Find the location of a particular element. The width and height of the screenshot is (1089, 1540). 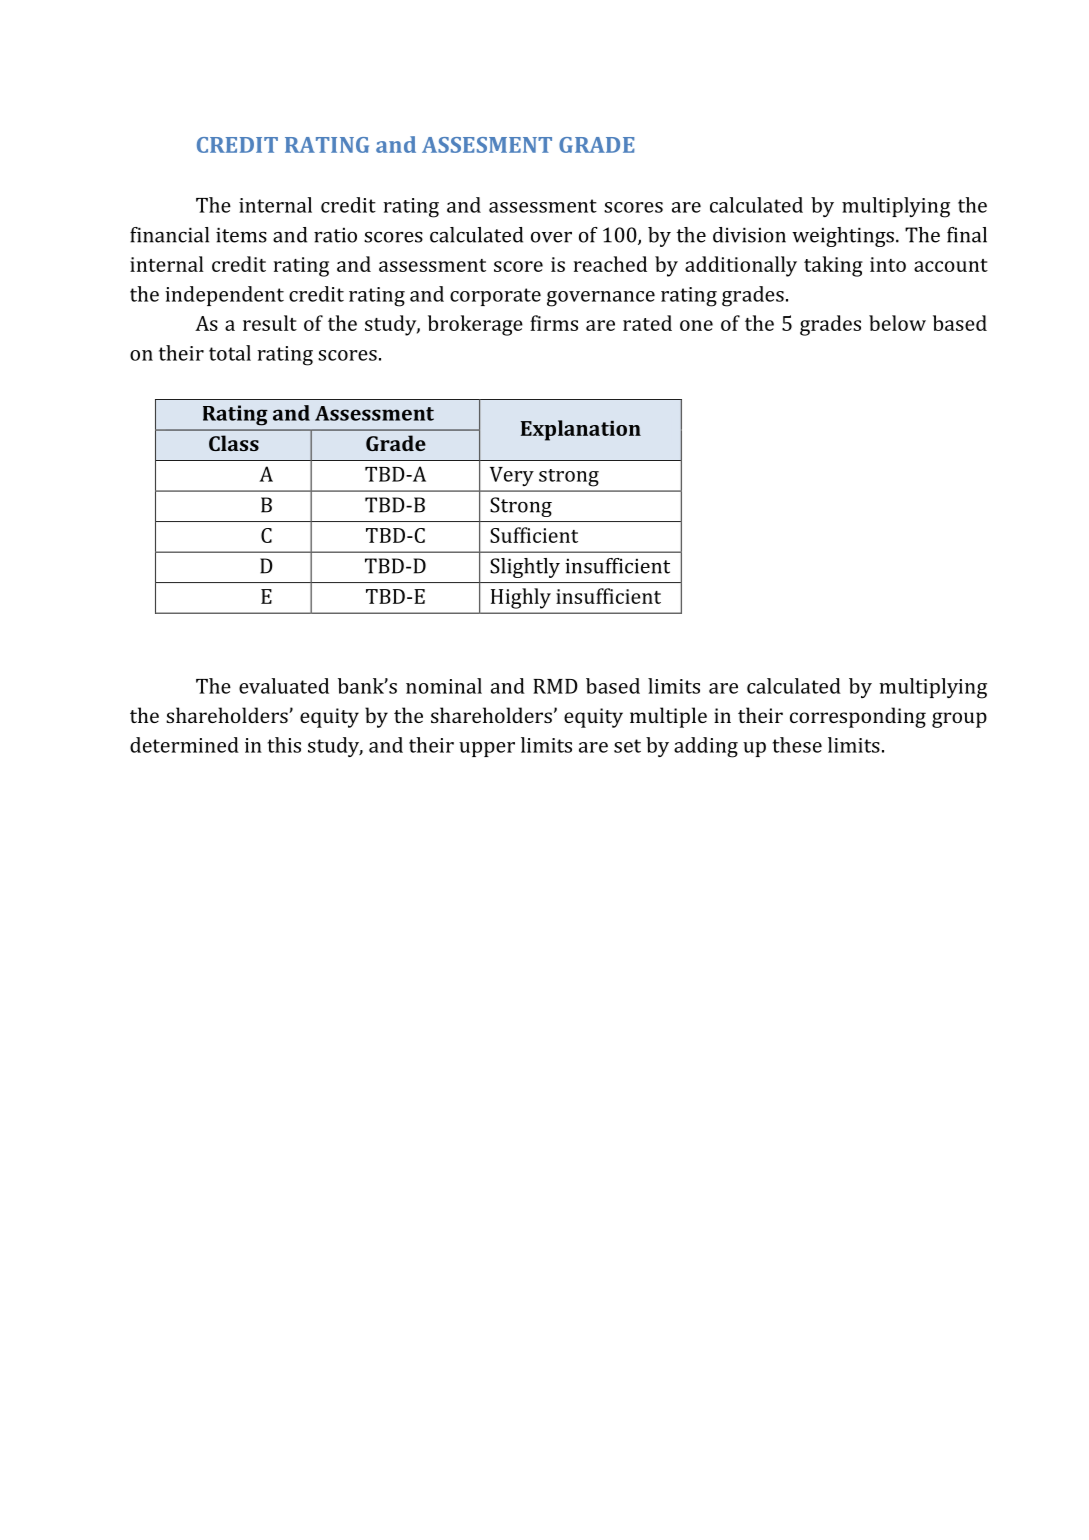

ASSESMENT is located at coordinates (487, 145).
